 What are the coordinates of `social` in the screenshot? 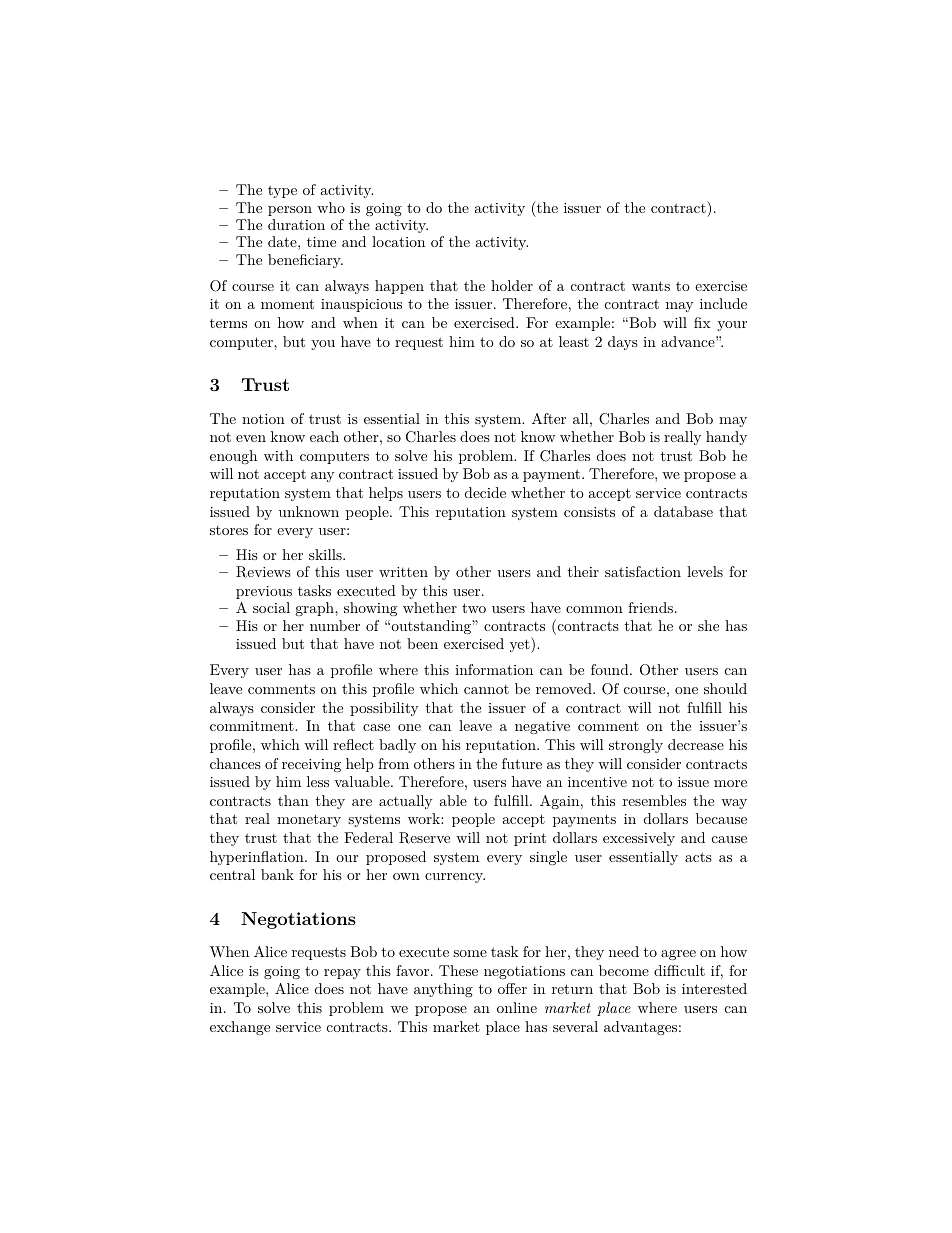 It's located at (271, 607).
